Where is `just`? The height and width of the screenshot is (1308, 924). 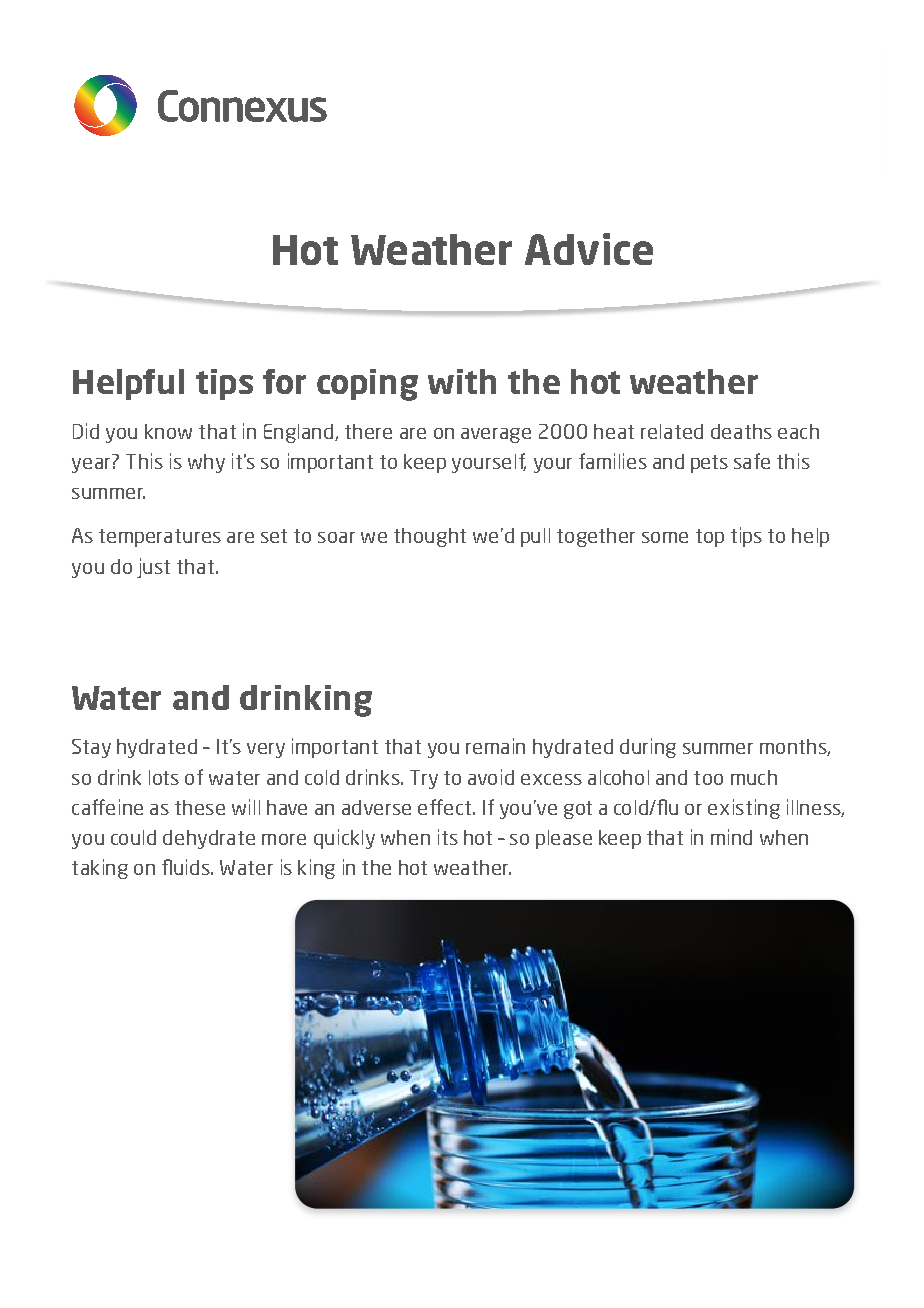 just is located at coordinates (153, 568).
